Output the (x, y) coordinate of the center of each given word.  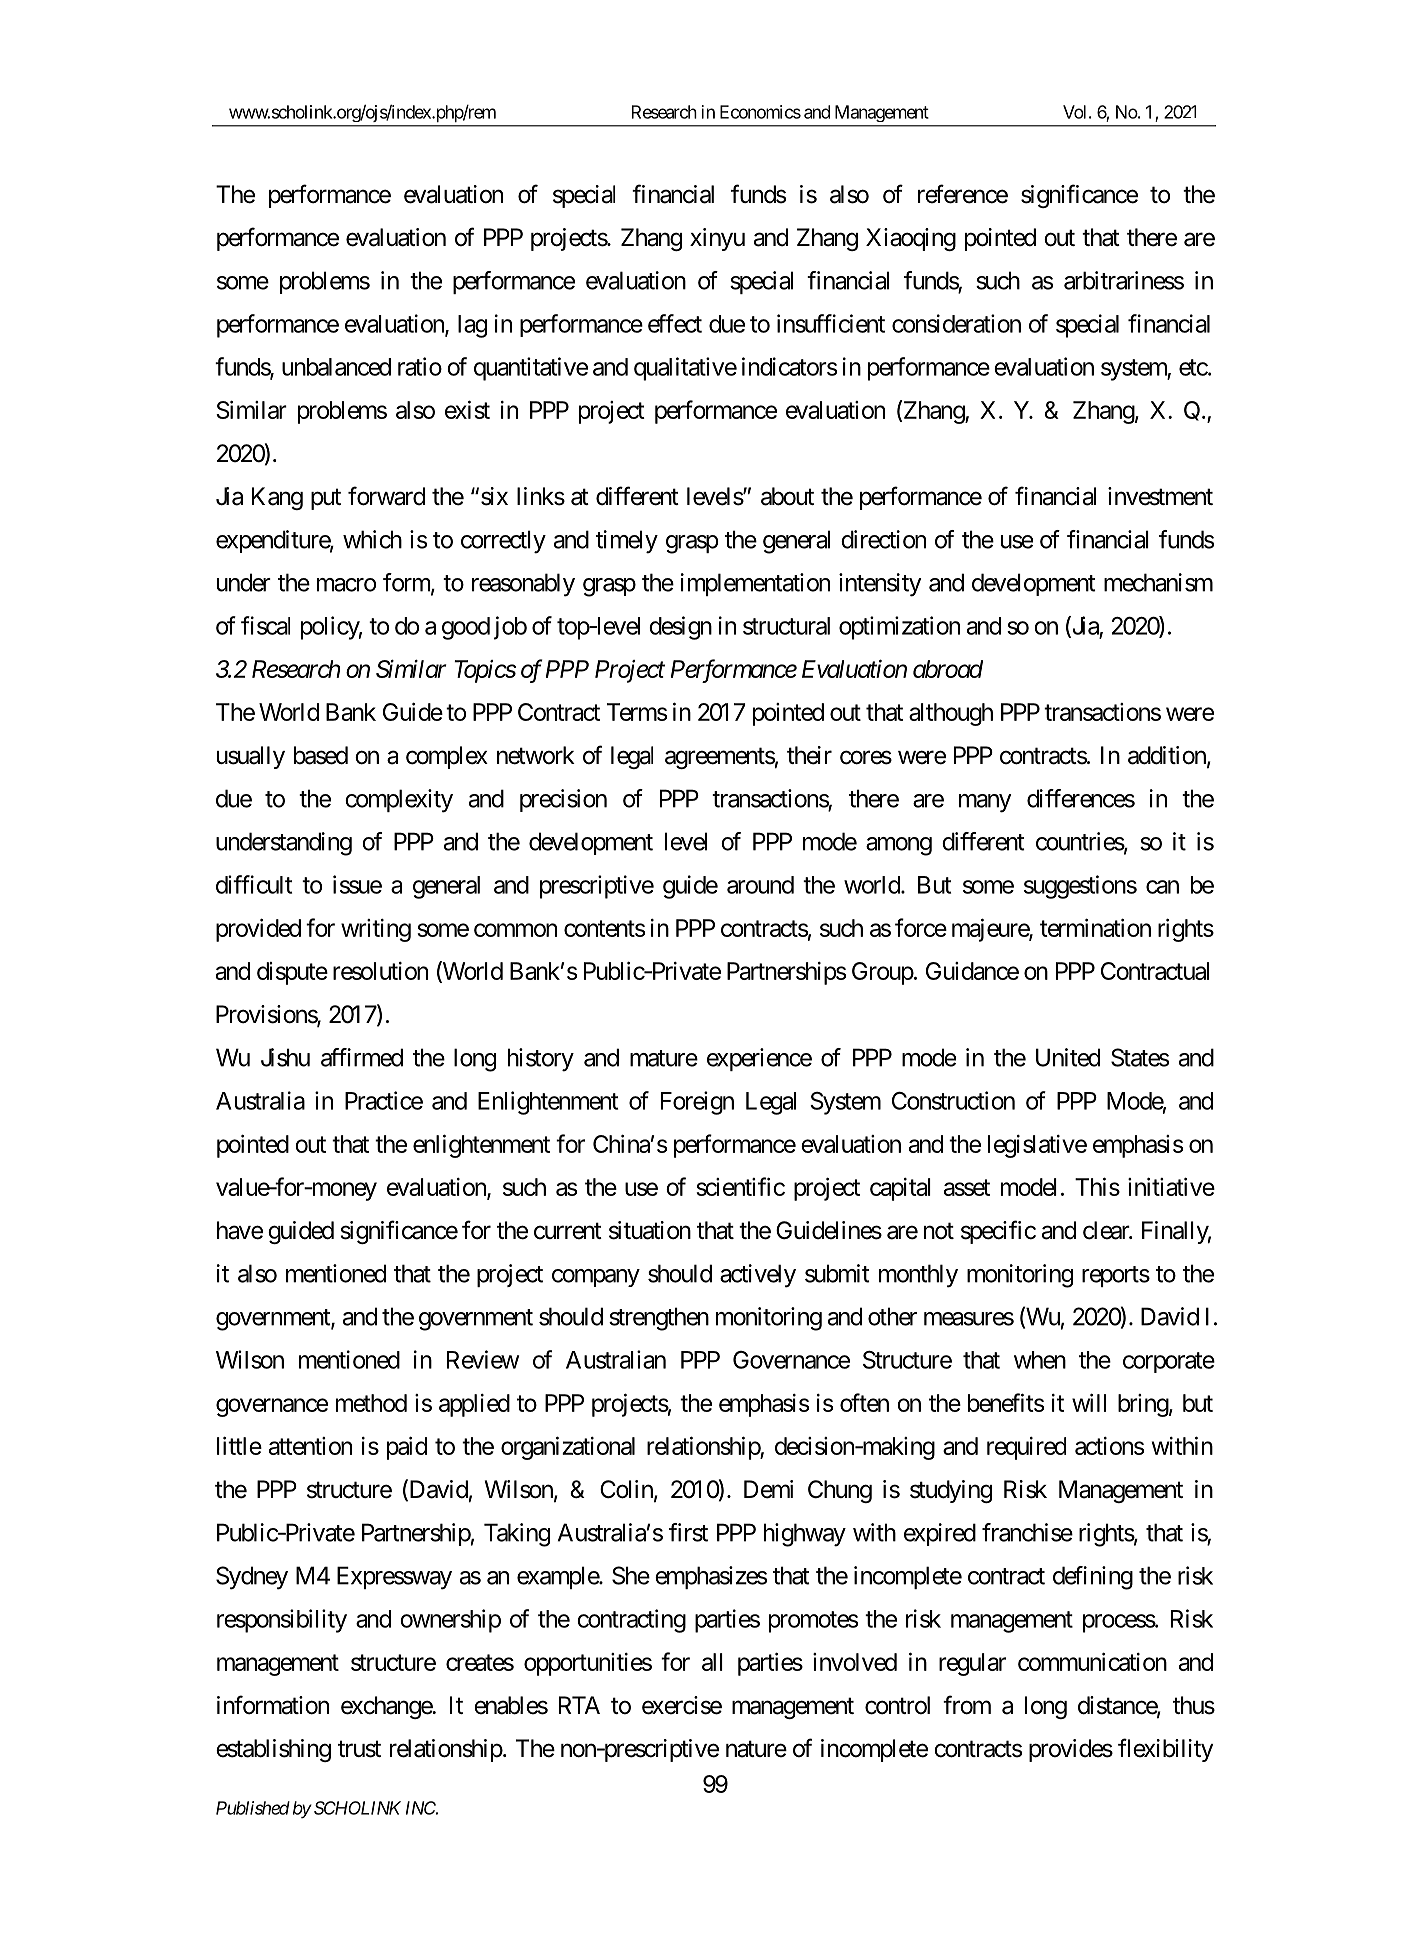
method (371, 1403)
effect (675, 323)
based (321, 755)
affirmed (362, 1057)
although (951, 714)
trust (359, 1749)
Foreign (697, 1103)
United (1068, 1057)
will (1089, 1402)
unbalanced (336, 367)
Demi (768, 1489)
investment (1160, 496)
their (809, 755)
